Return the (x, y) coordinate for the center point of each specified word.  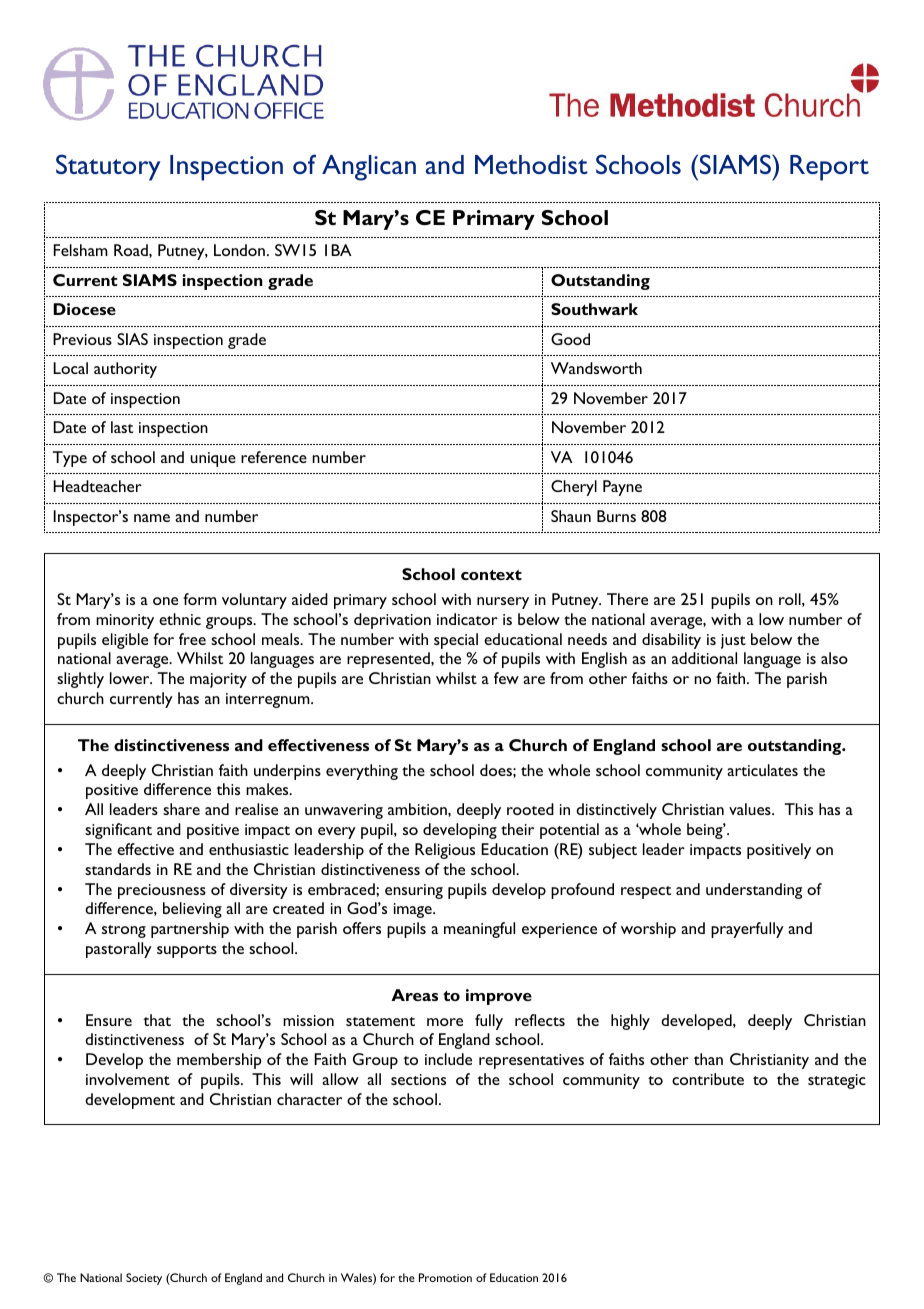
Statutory (108, 167)
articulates (762, 770)
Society (144, 1279)
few (506, 678)
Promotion (445, 1277)
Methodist (531, 164)
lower (131, 678)
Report (829, 168)
